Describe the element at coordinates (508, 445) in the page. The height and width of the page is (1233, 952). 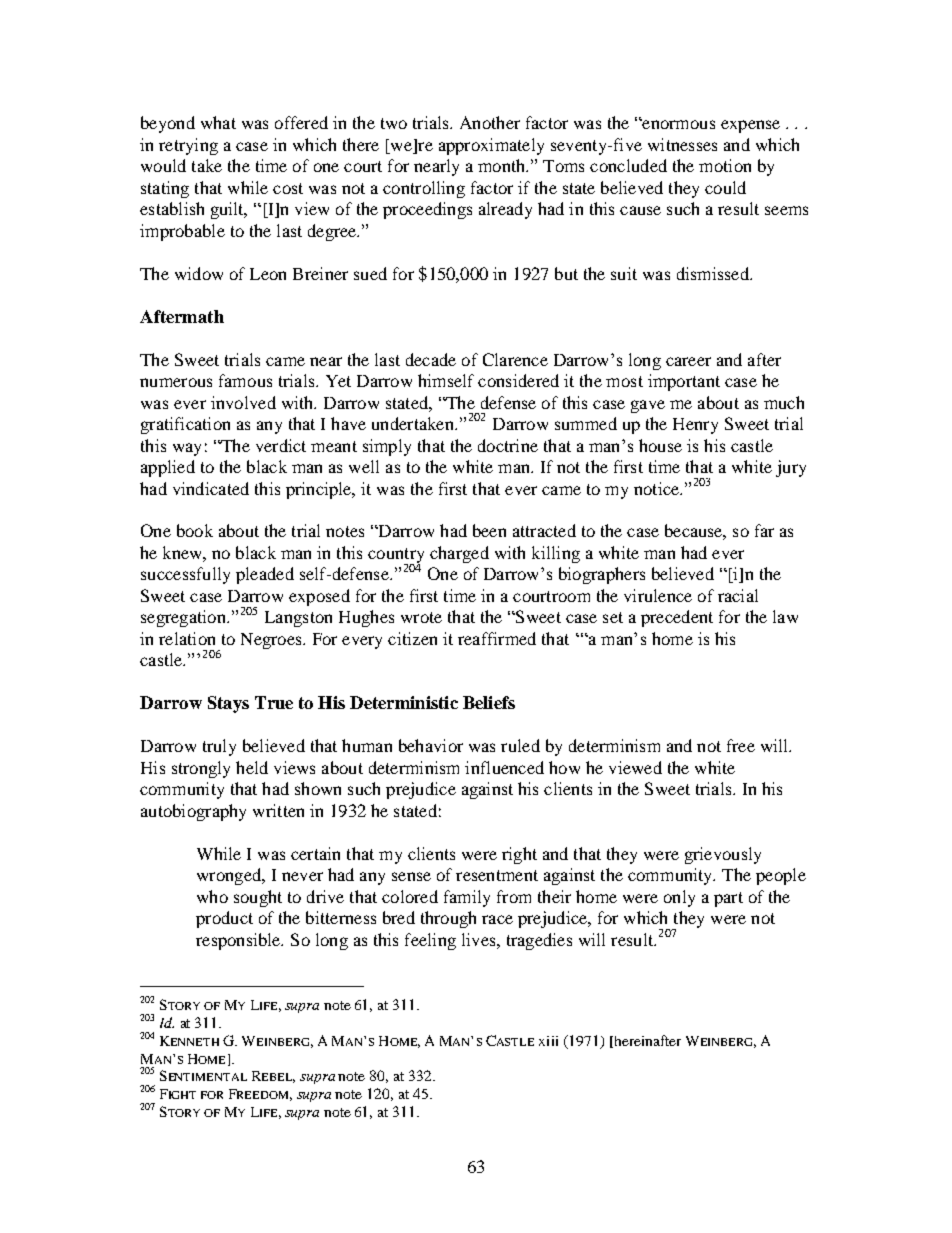
I see `doctrine` at that location.
